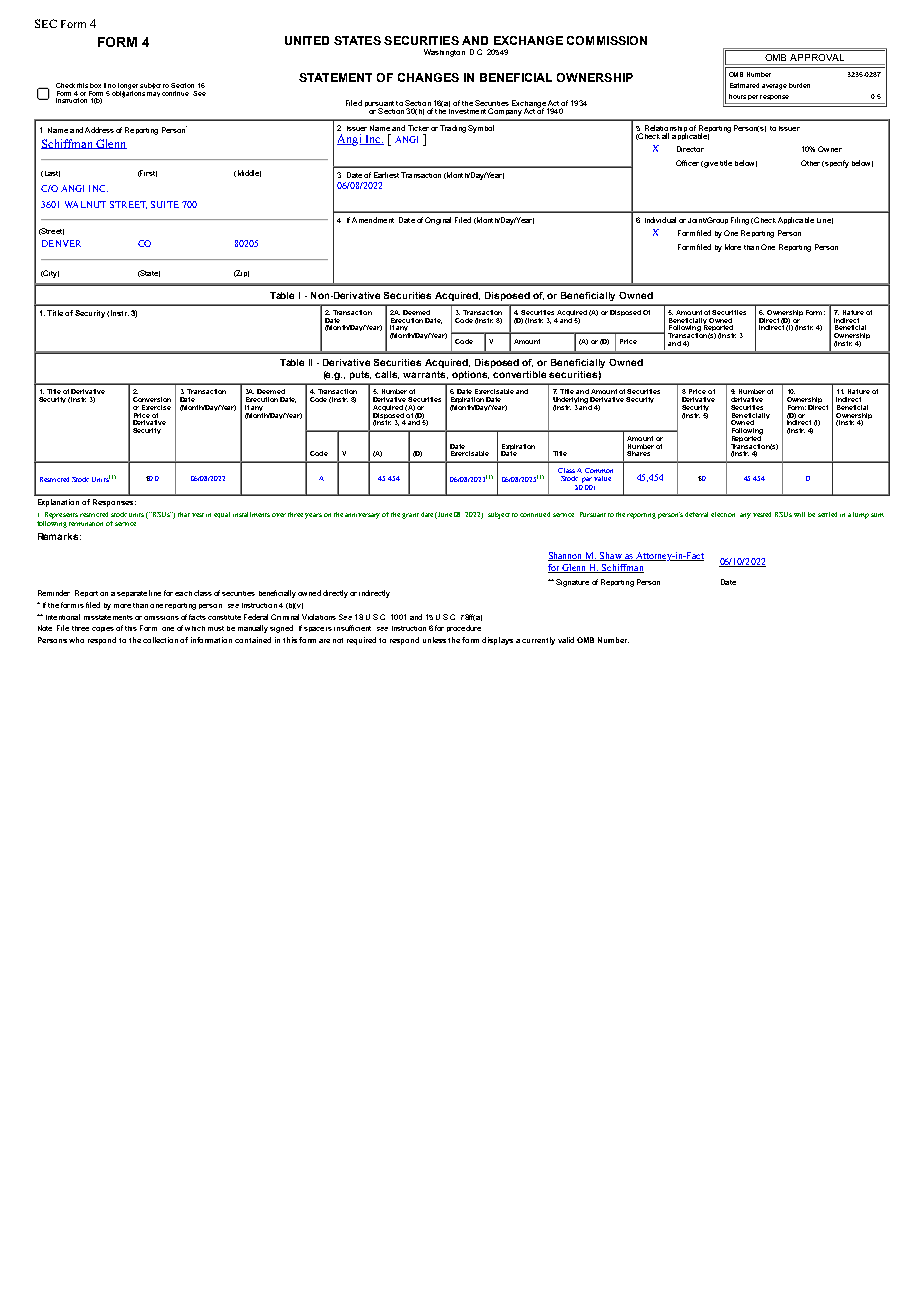  What do you see at coordinates (152, 399) in the screenshot?
I see `Conversion` at bounding box center [152, 399].
